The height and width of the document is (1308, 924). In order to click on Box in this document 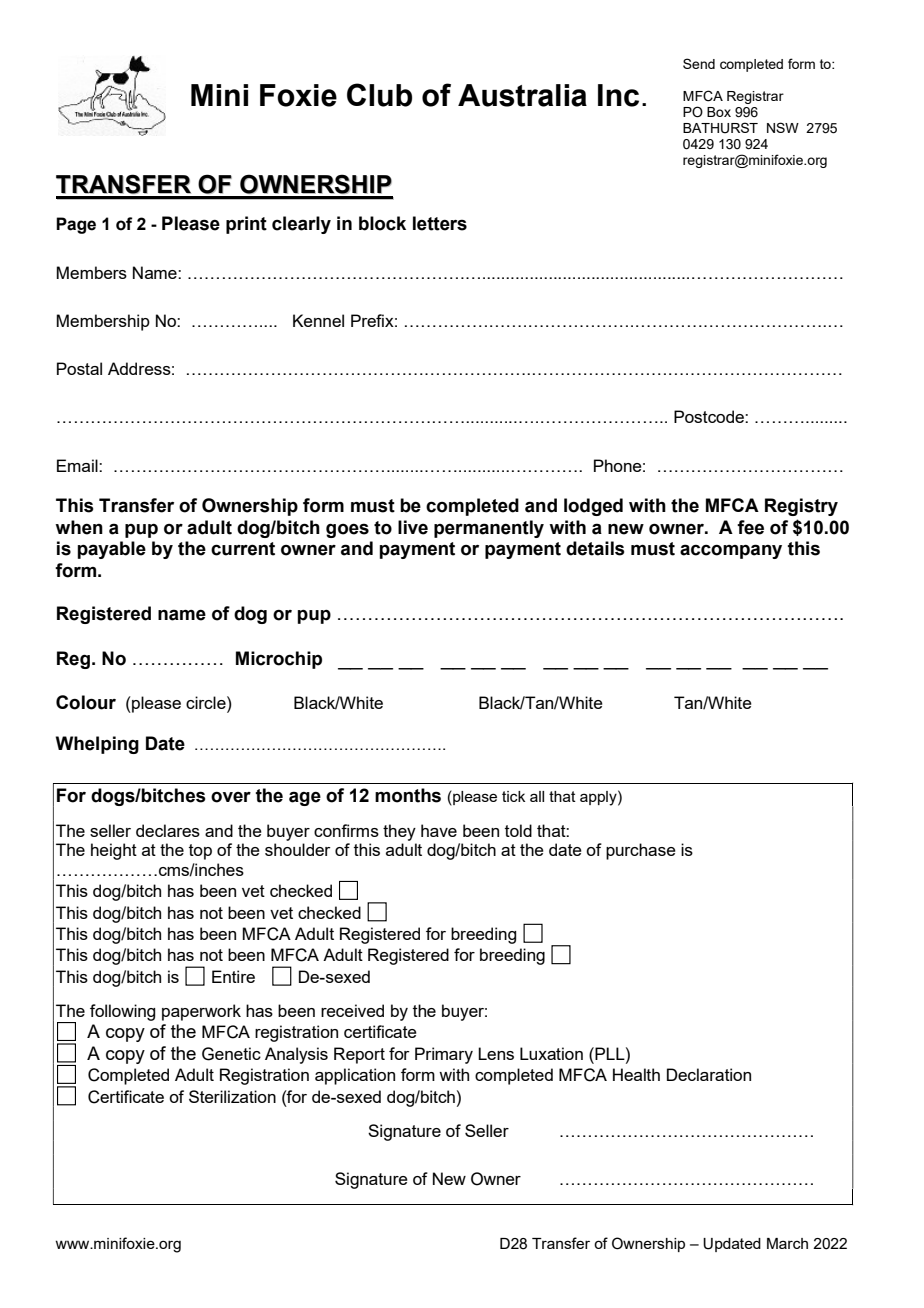, I will do `click(719, 112)`.
